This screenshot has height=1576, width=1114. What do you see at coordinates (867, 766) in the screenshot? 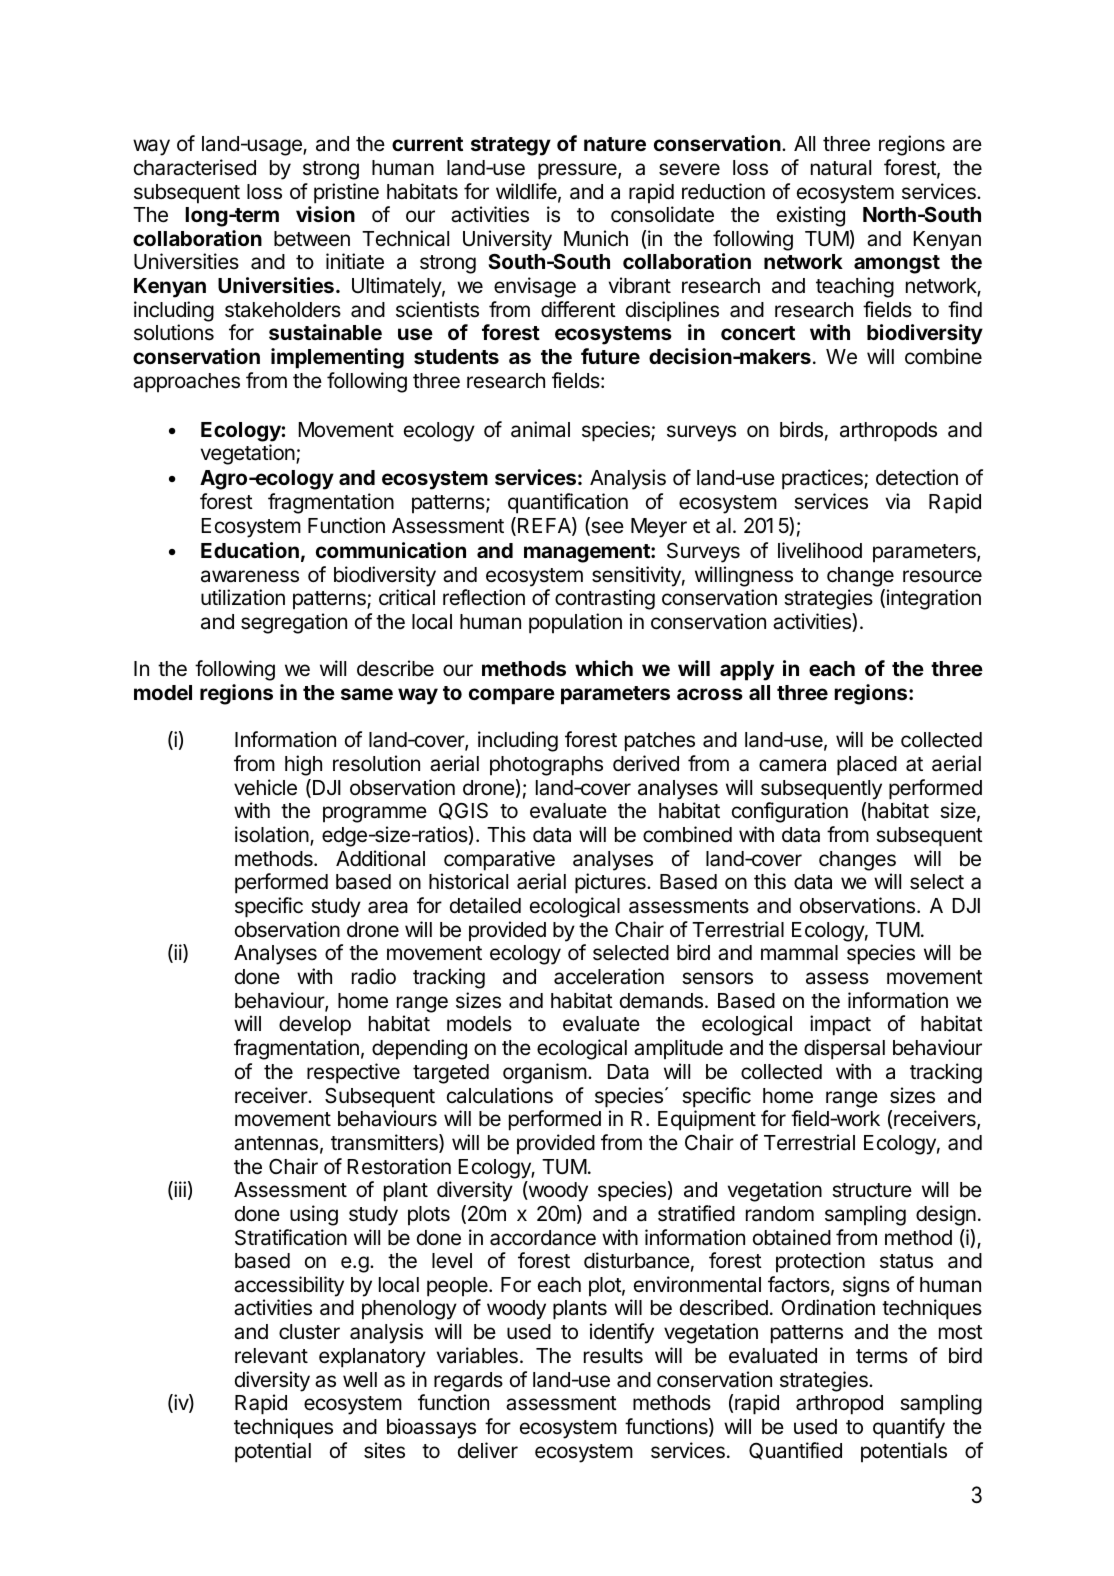
I see `placed` at bounding box center [867, 766].
